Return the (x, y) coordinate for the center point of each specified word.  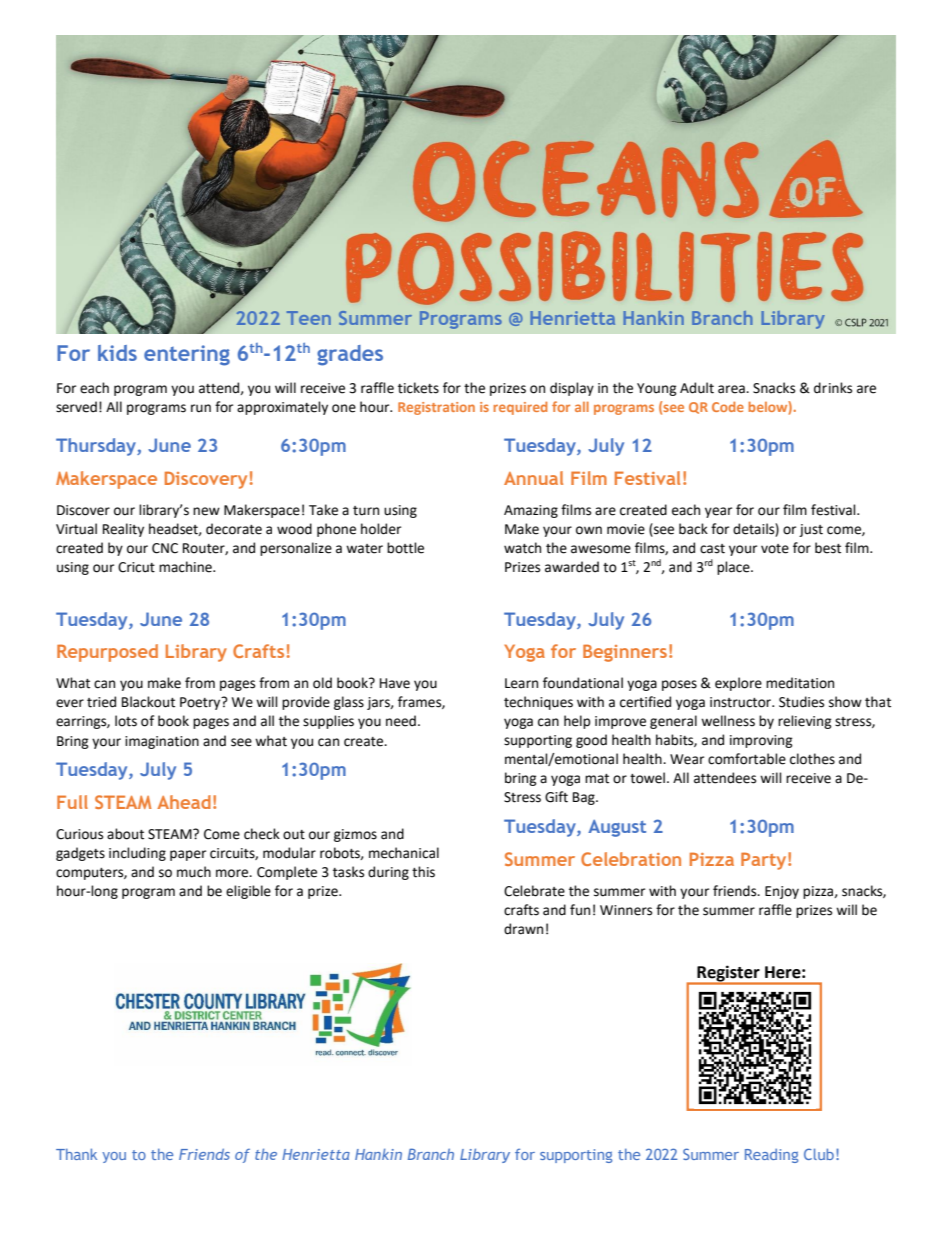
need (401, 721)
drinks (833, 388)
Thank (76, 1154)
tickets (418, 388)
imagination (162, 742)
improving (761, 741)
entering (187, 355)
